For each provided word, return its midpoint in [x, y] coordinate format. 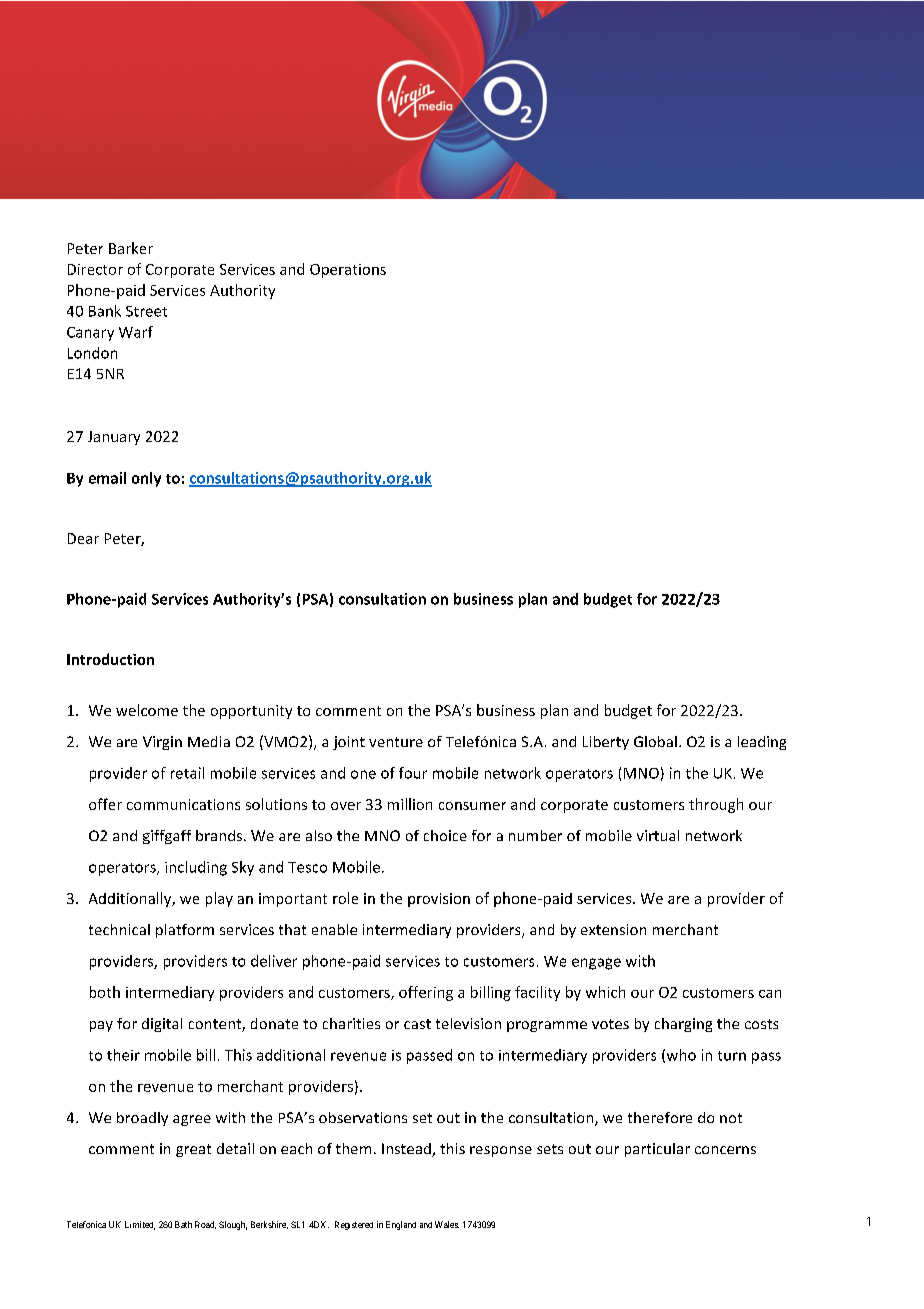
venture [396, 742]
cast [417, 1024]
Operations [348, 271]
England [401, 1225]
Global [655, 741]
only [146, 479]
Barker [131, 248]
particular [657, 1150]
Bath [183, 1224]
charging [683, 1025]
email [107, 478]
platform [185, 931]
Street [146, 311]
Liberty [606, 743]
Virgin [162, 743]
